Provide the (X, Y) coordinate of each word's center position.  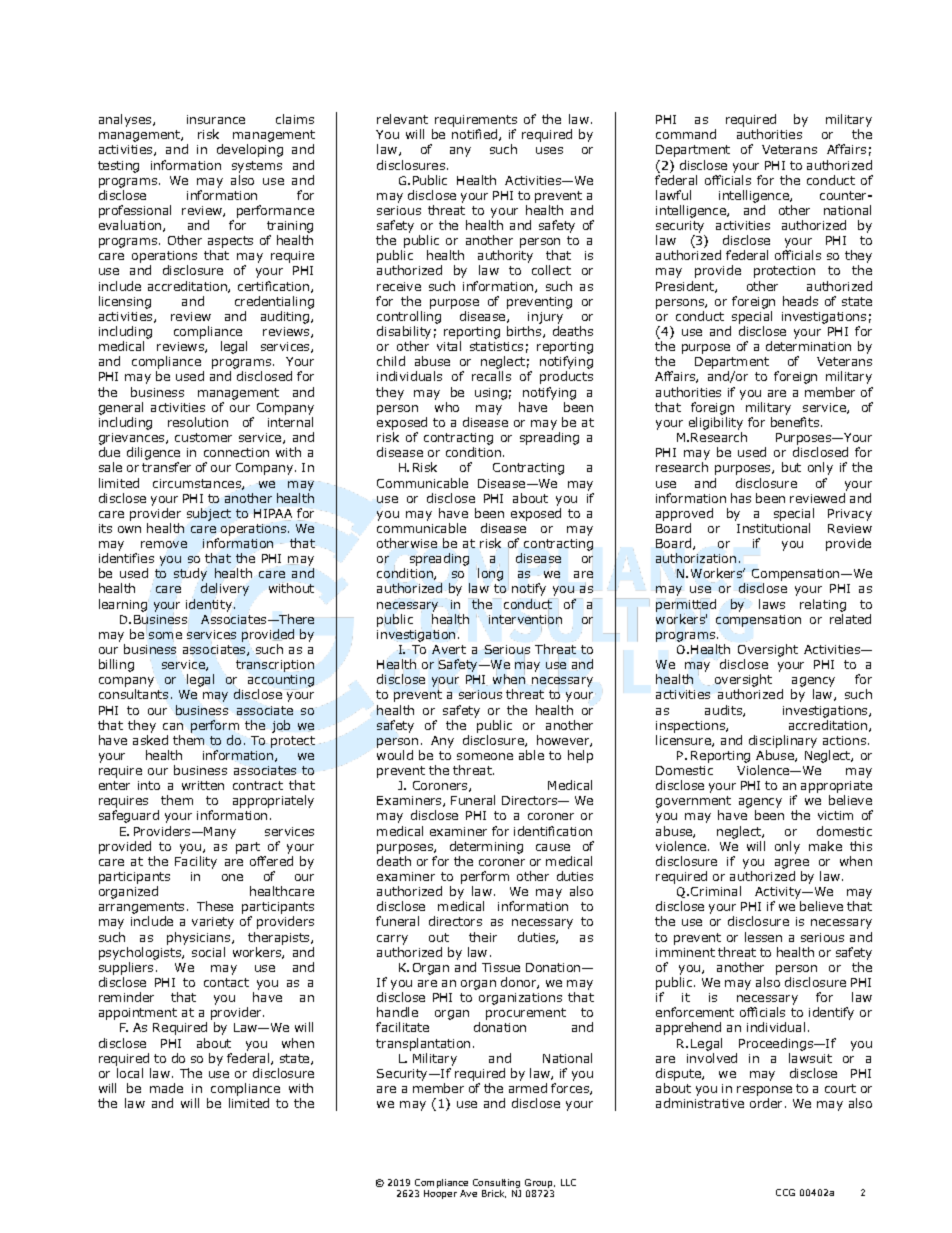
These (215, 906)
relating (823, 605)
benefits (796, 422)
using (491, 394)
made (166, 1088)
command (686, 134)
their (483, 937)
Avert (449, 649)
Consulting (497, 1185)
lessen (763, 937)
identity (210, 604)
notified (476, 135)
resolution (198, 422)
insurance (216, 119)
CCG (785, 1192)
